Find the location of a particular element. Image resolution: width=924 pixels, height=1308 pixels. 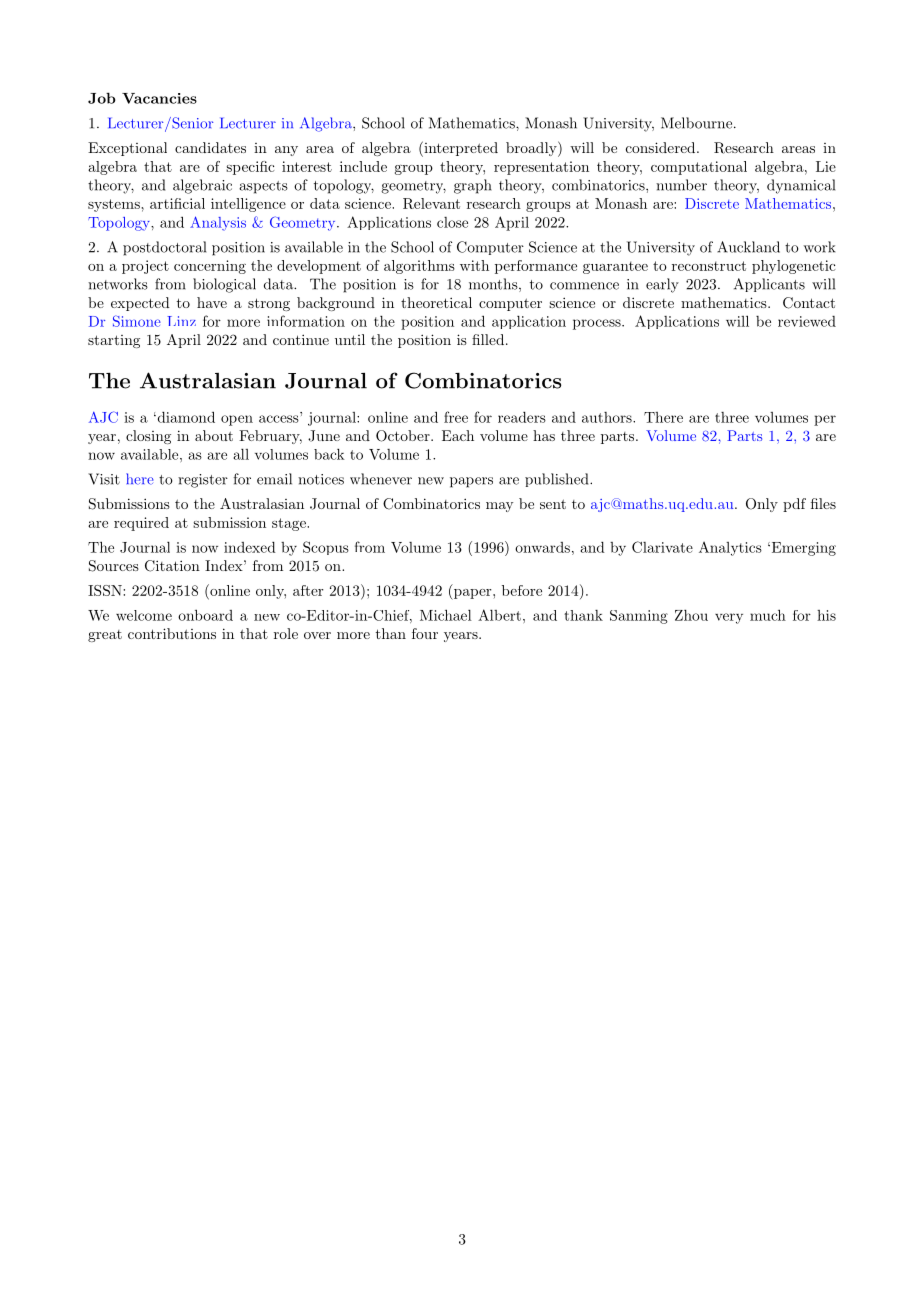

authors is located at coordinates (608, 417).
